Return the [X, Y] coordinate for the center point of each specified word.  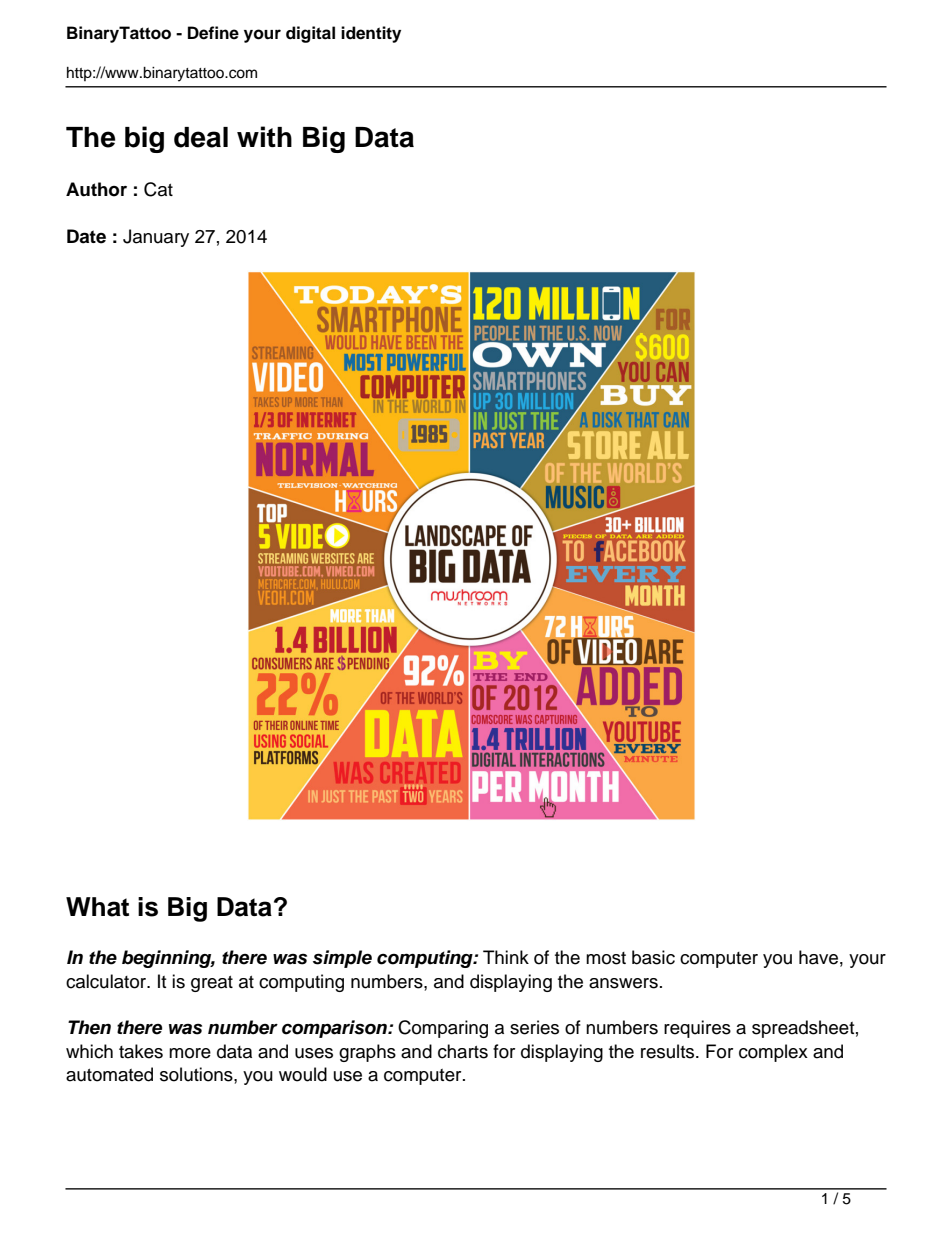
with [264, 136]
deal [201, 137]
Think [506, 957]
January [156, 238]
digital [310, 34]
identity [371, 34]
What [97, 907]
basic [653, 957]
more [190, 1053]
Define [213, 33]
